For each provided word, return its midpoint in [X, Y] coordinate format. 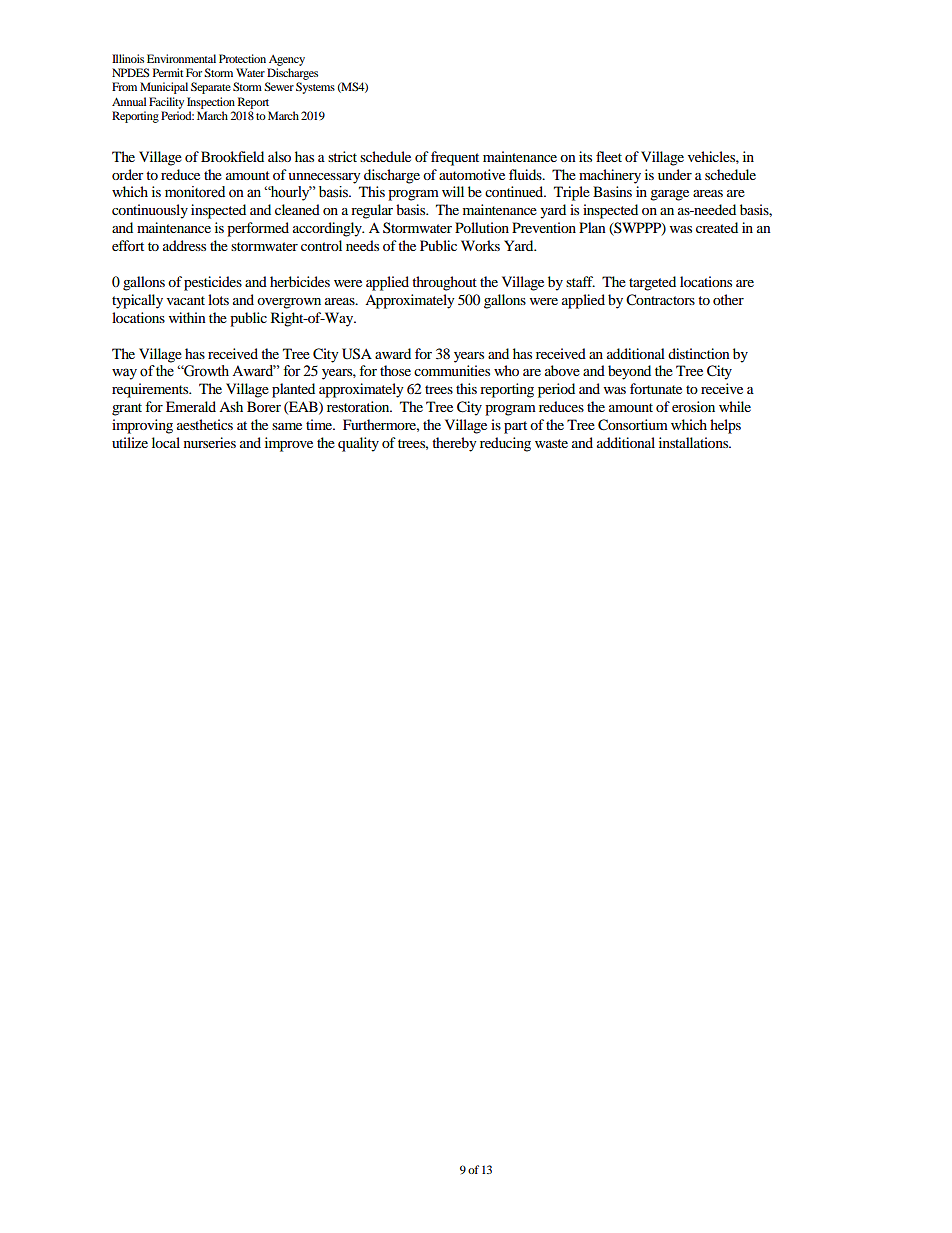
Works [480, 245]
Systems [315, 88]
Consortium [633, 425]
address [184, 245]
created [717, 227]
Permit [168, 72]
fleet [609, 156]
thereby [454, 444]
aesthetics [205, 424]
